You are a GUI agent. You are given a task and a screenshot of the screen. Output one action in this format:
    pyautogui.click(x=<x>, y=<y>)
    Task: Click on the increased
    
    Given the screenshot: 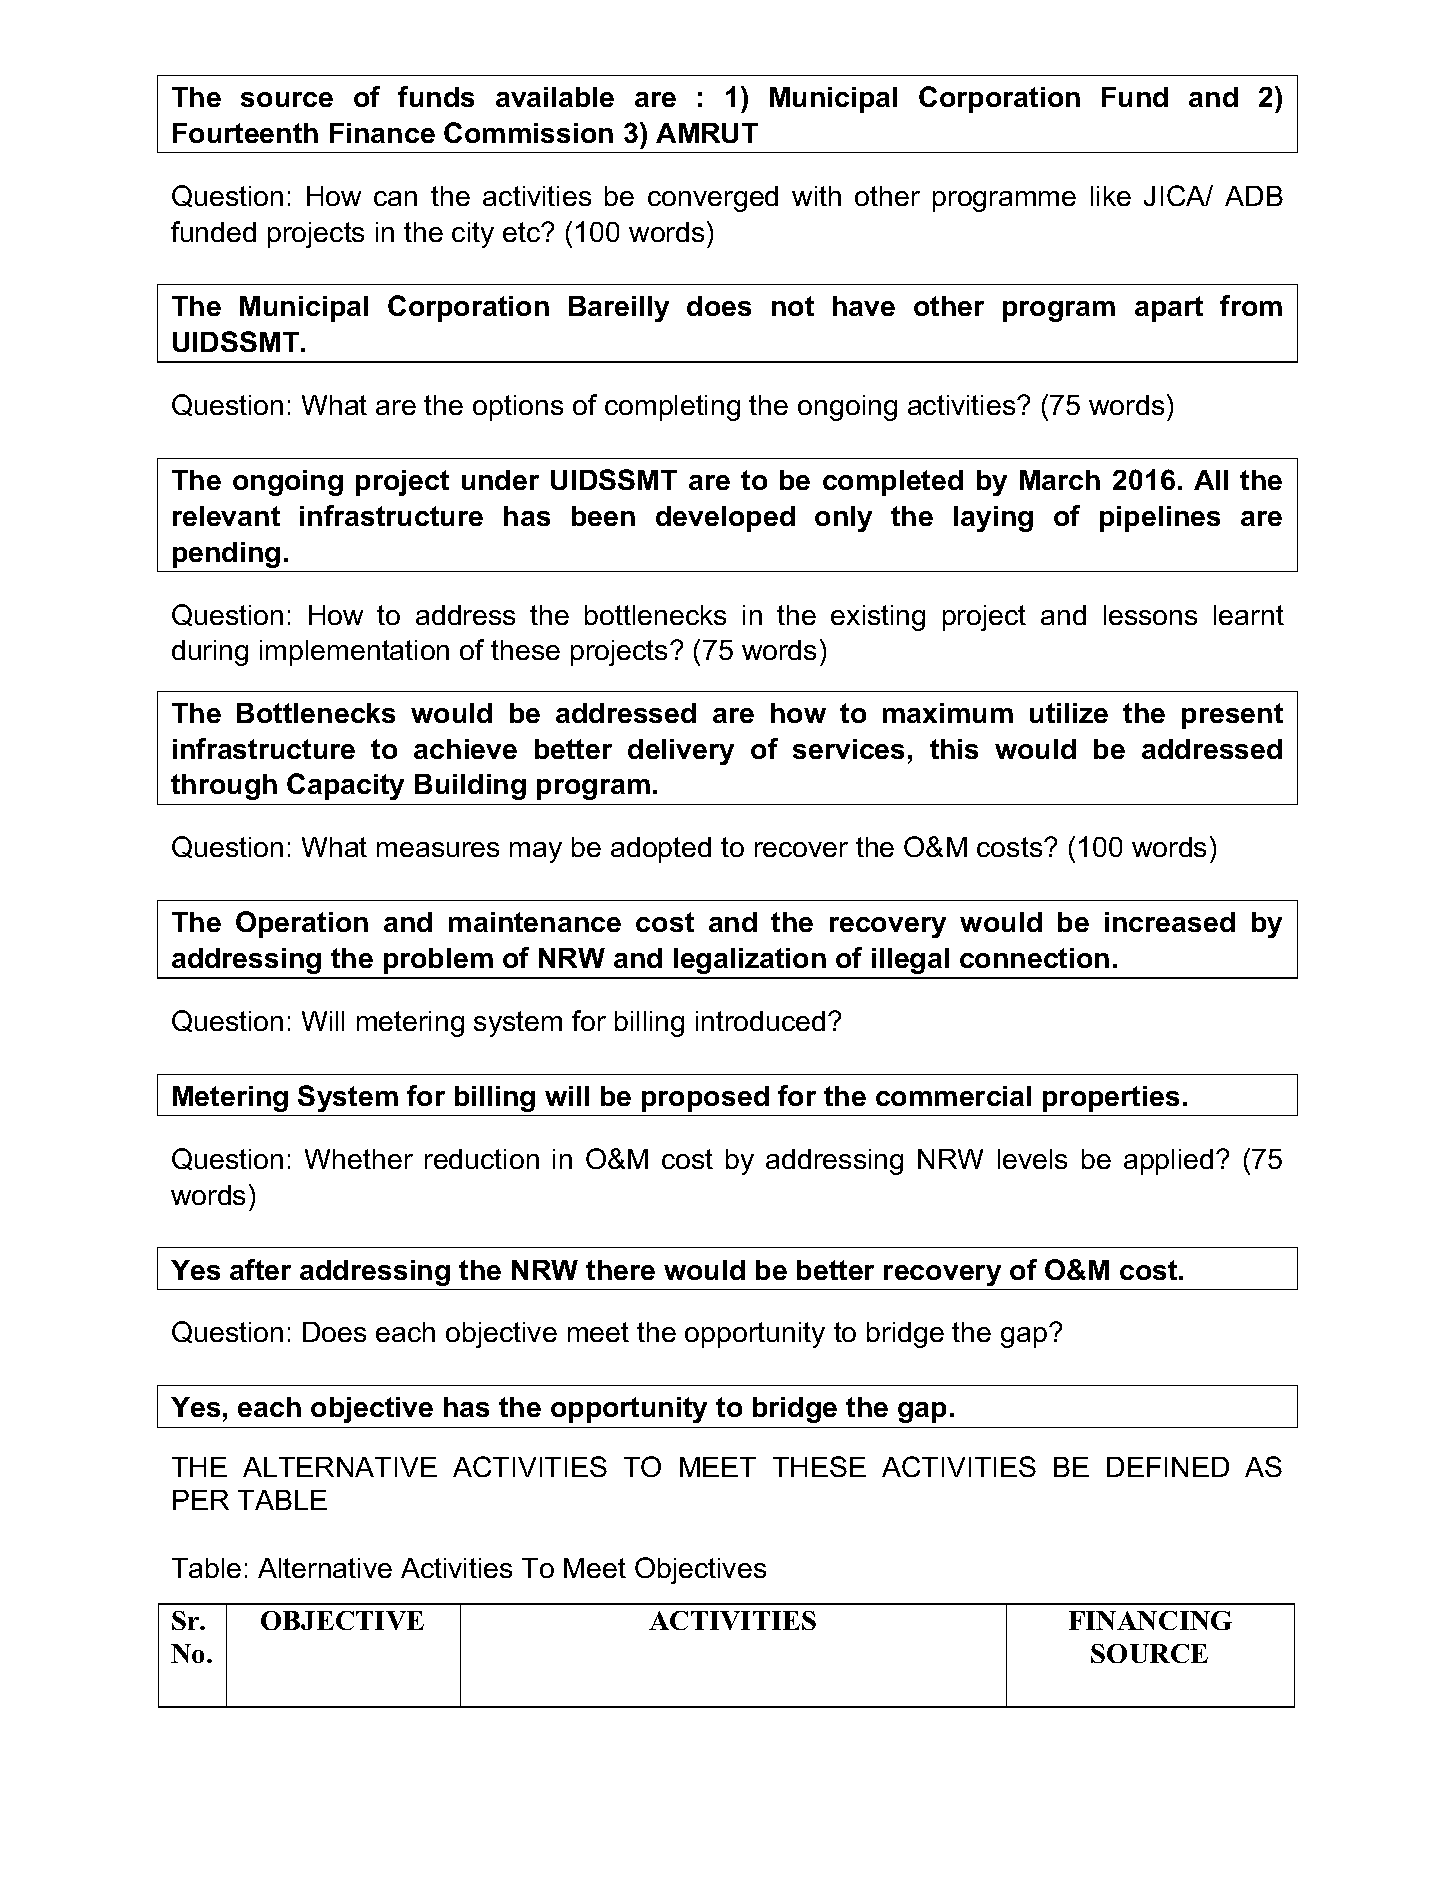 What is the action you would take?
    pyautogui.click(x=1170, y=922)
